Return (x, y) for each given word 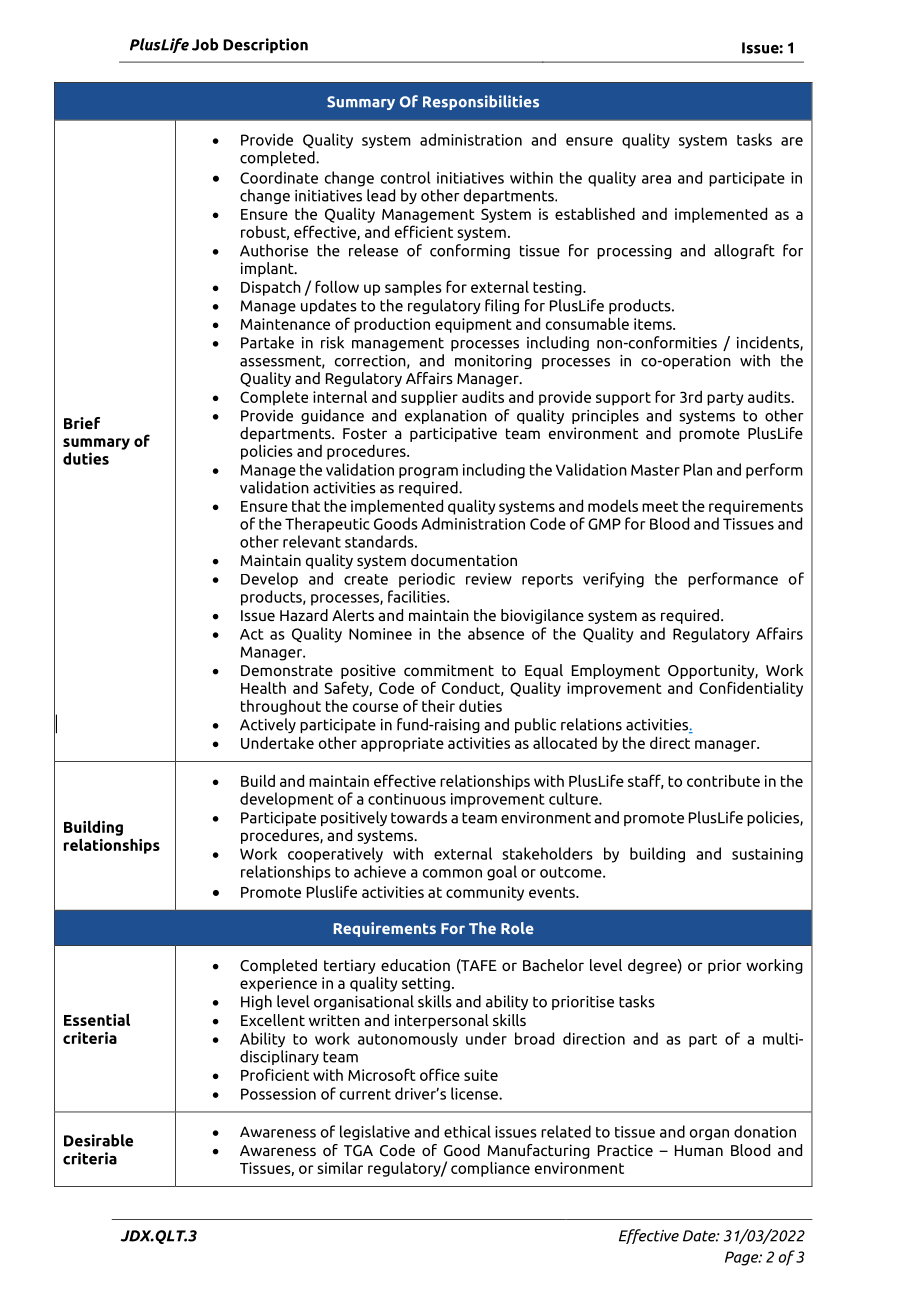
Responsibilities (481, 102)
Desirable (98, 1140)
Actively (268, 725)
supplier (429, 398)
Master (655, 470)
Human (699, 1150)
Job (205, 44)
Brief (82, 423)
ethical (467, 1131)
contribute (723, 781)
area (656, 179)
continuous (407, 799)
